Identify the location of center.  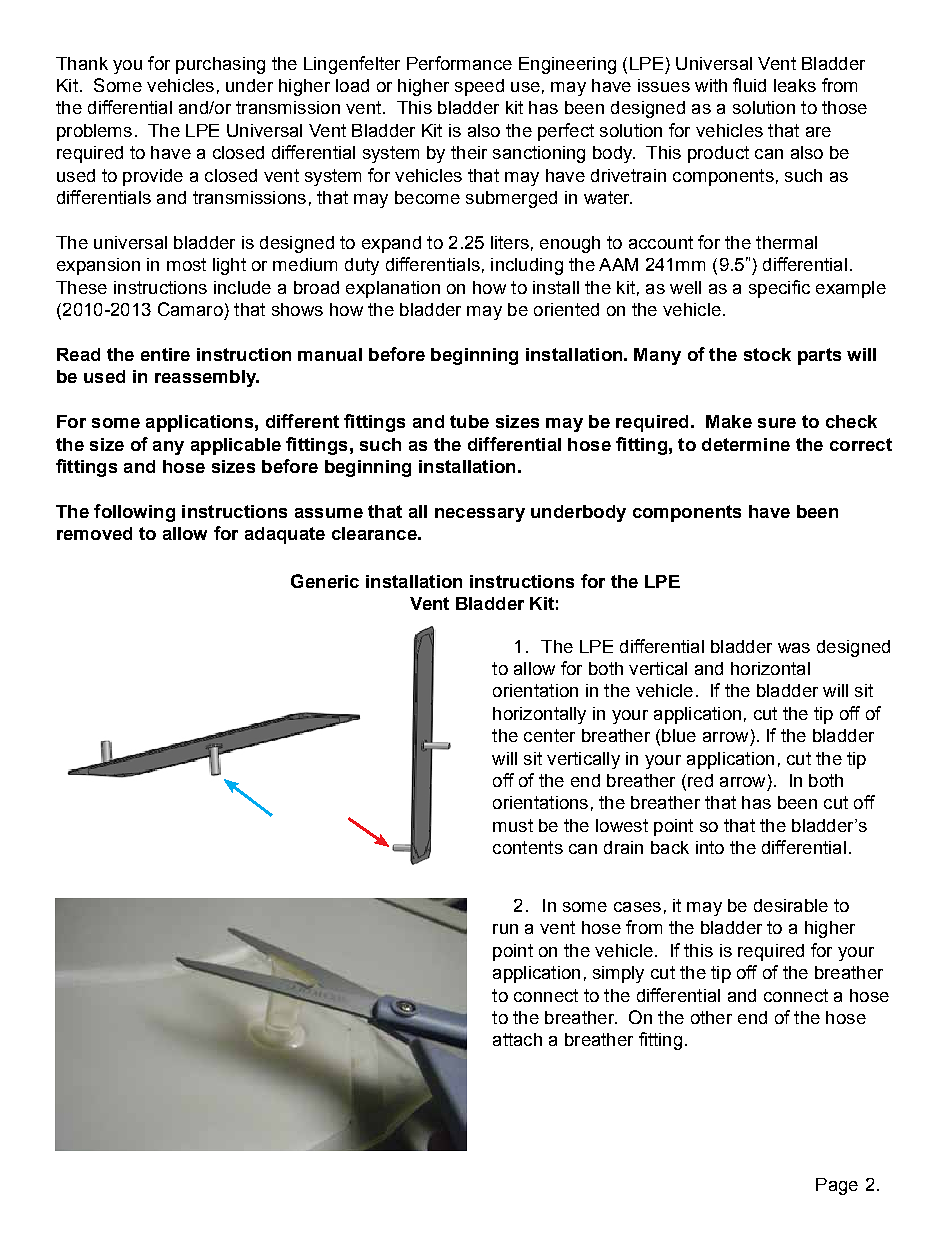
(549, 735).
